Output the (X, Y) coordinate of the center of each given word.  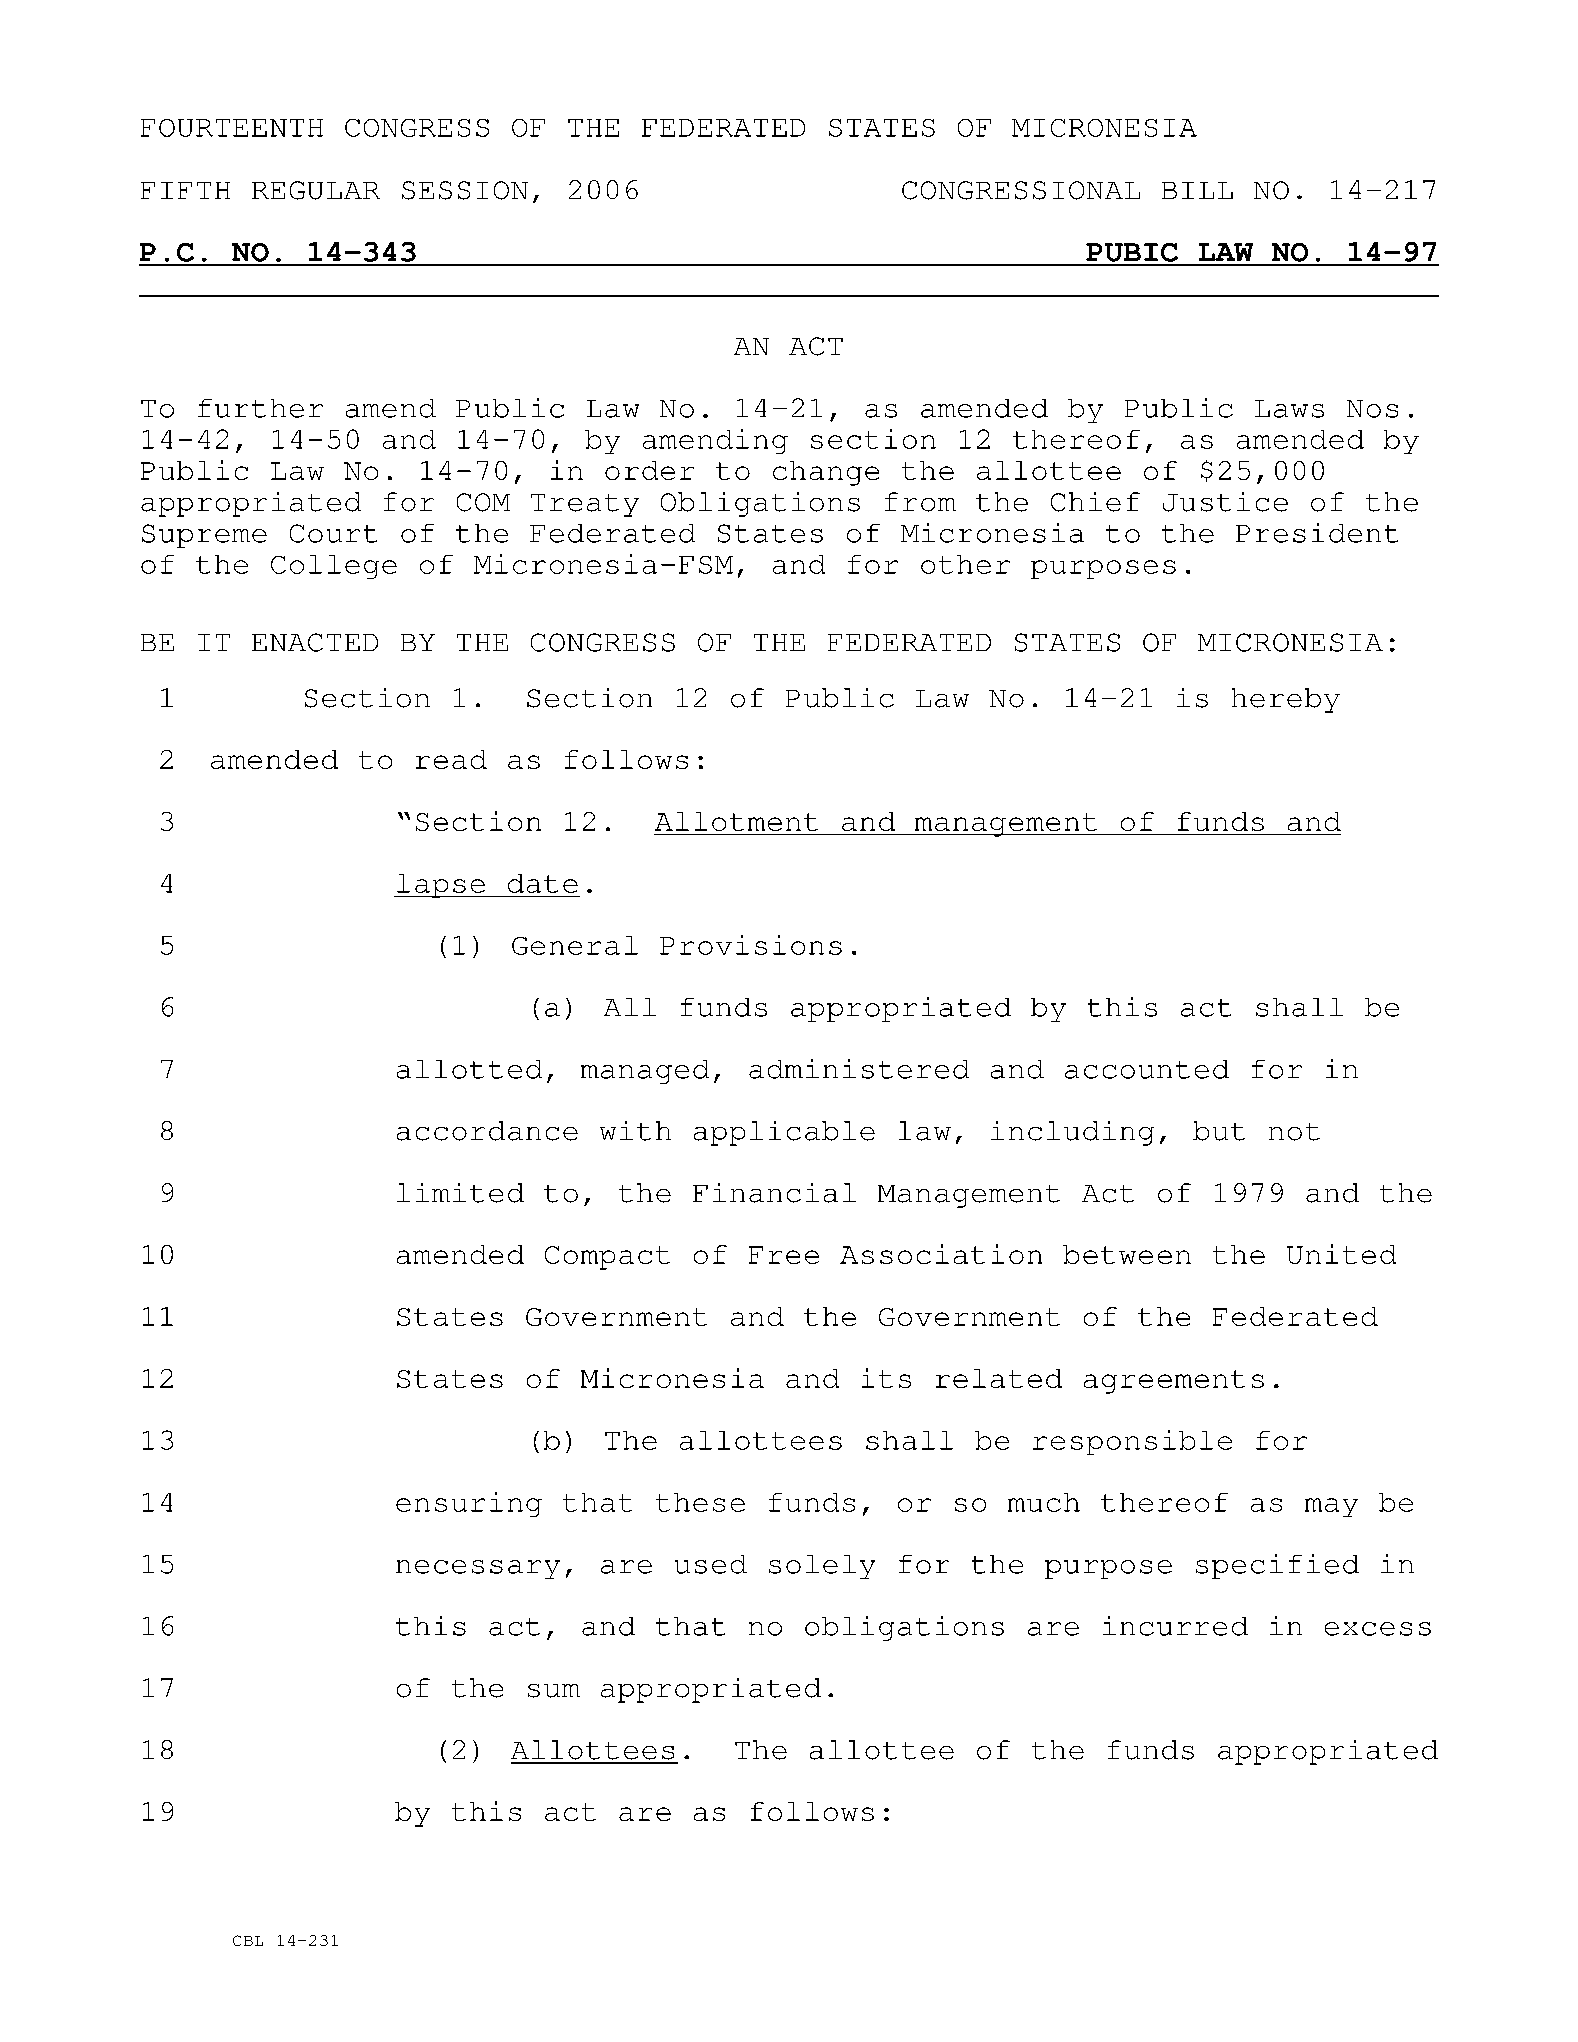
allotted (469, 1069)
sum (554, 1691)
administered (859, 1069)
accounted (1147, 1069)
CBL (248, 1940)
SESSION (465, 190)
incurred (1175, 1626)
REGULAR (316, 190)
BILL (1197, 190)
